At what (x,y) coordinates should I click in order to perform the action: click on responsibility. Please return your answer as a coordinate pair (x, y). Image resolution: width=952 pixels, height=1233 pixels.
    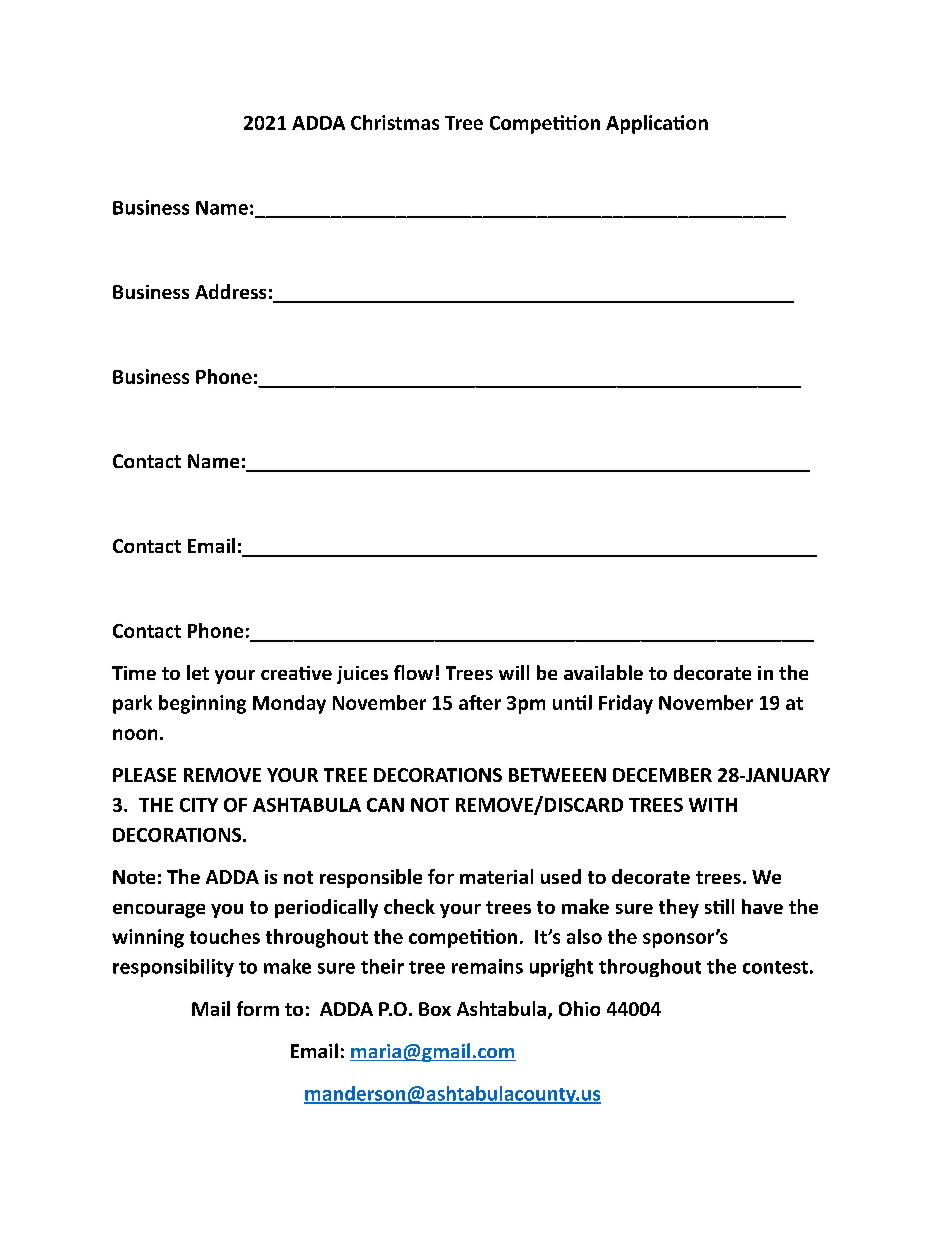
    Looking at the image, I should click on (173, 968).
